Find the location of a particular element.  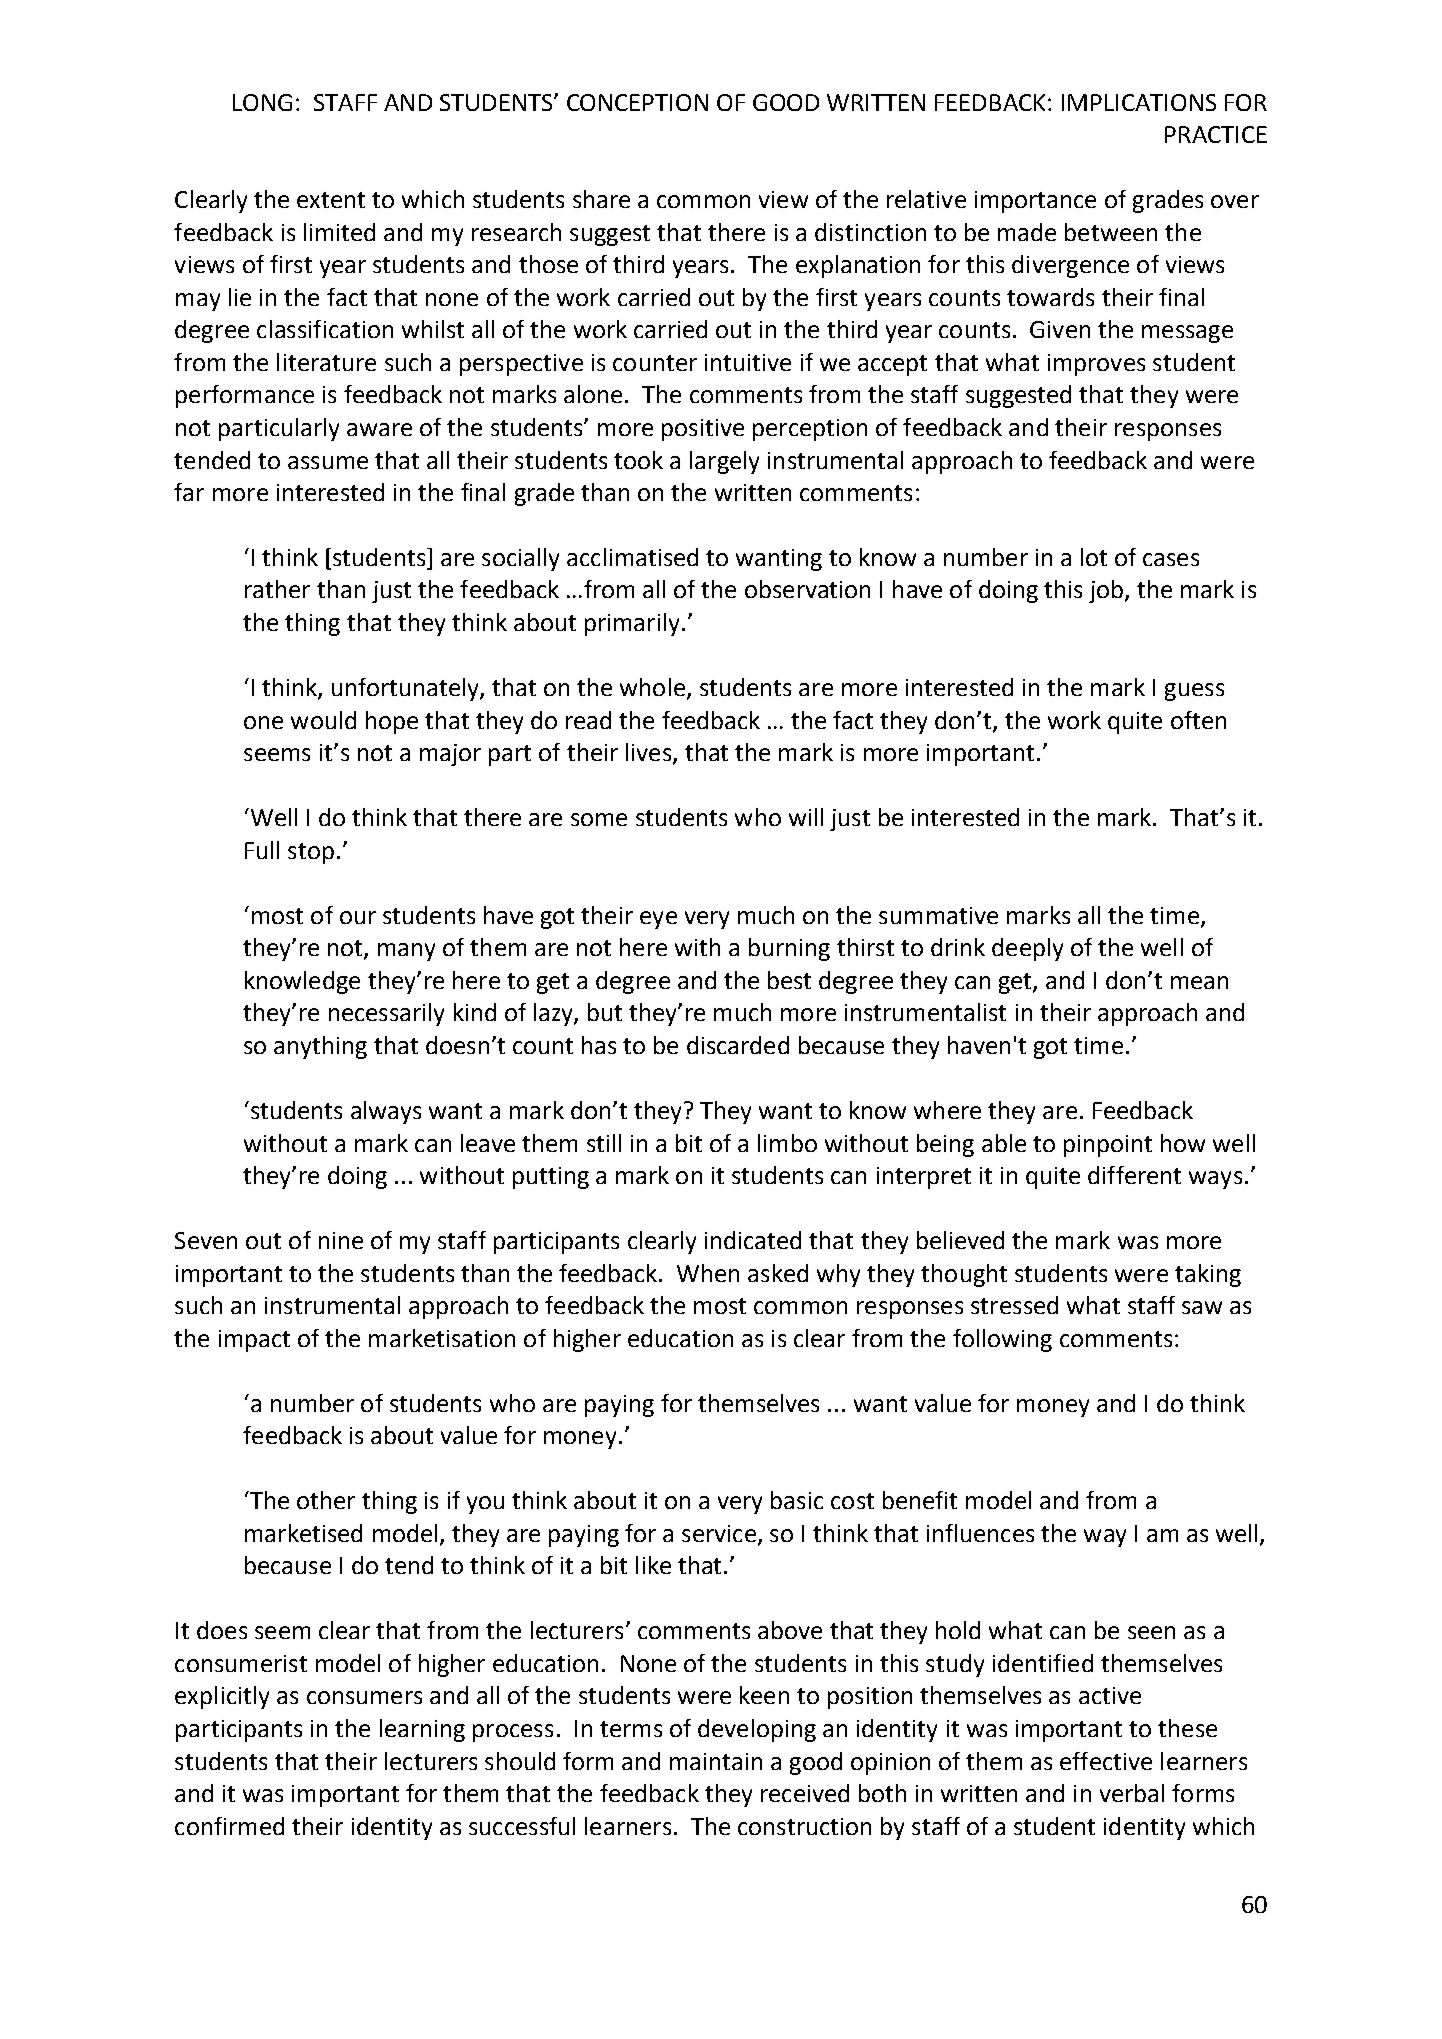

eye is located at coordinates (658, 920).
